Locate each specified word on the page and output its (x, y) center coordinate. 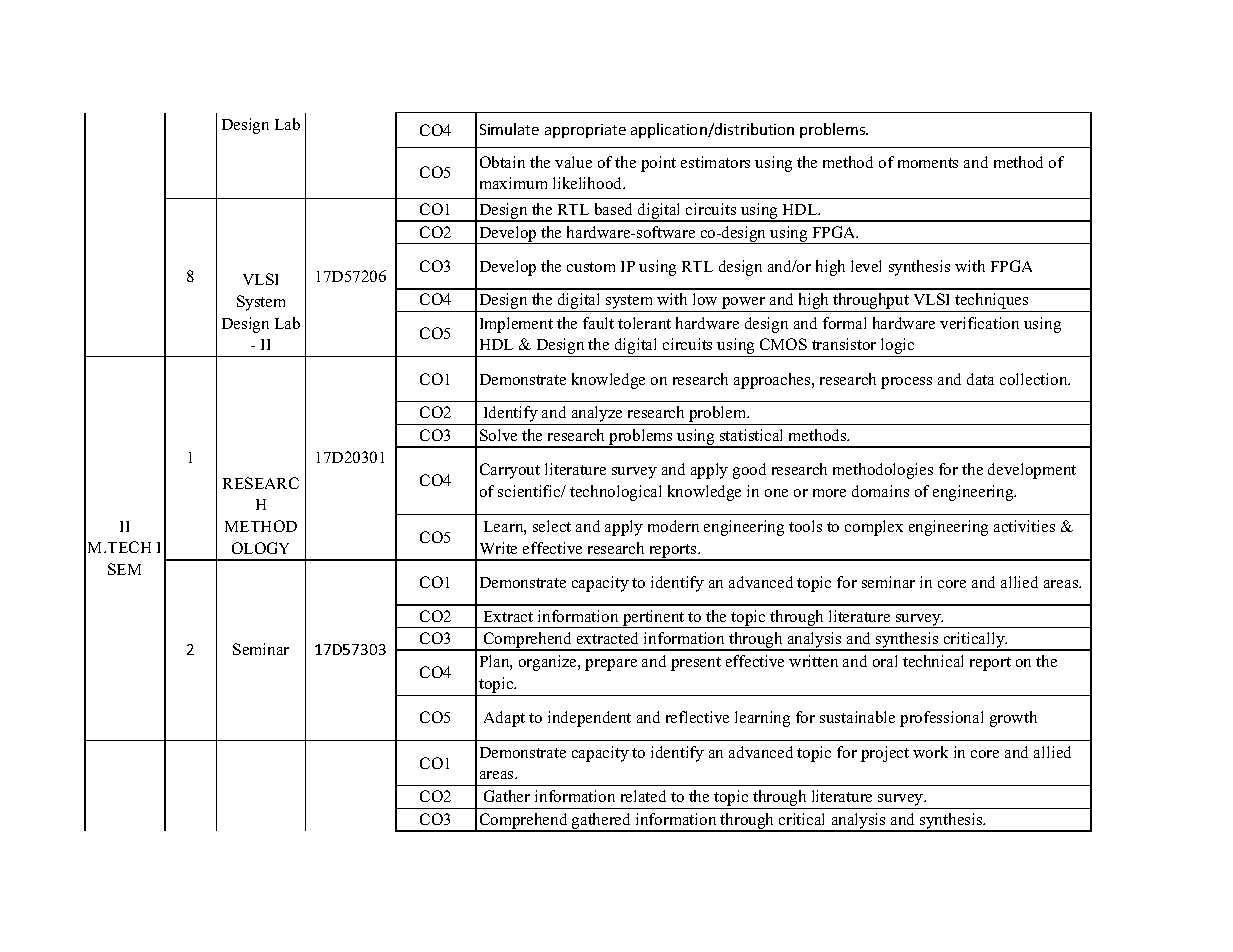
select (552, 526)
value (573, 162)
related (643, 796)
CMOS (783, 344)
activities (1024, 526)
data (980, 379)
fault (598, 323)
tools (805, 526)
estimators (715, 162)
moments (928, 163)
